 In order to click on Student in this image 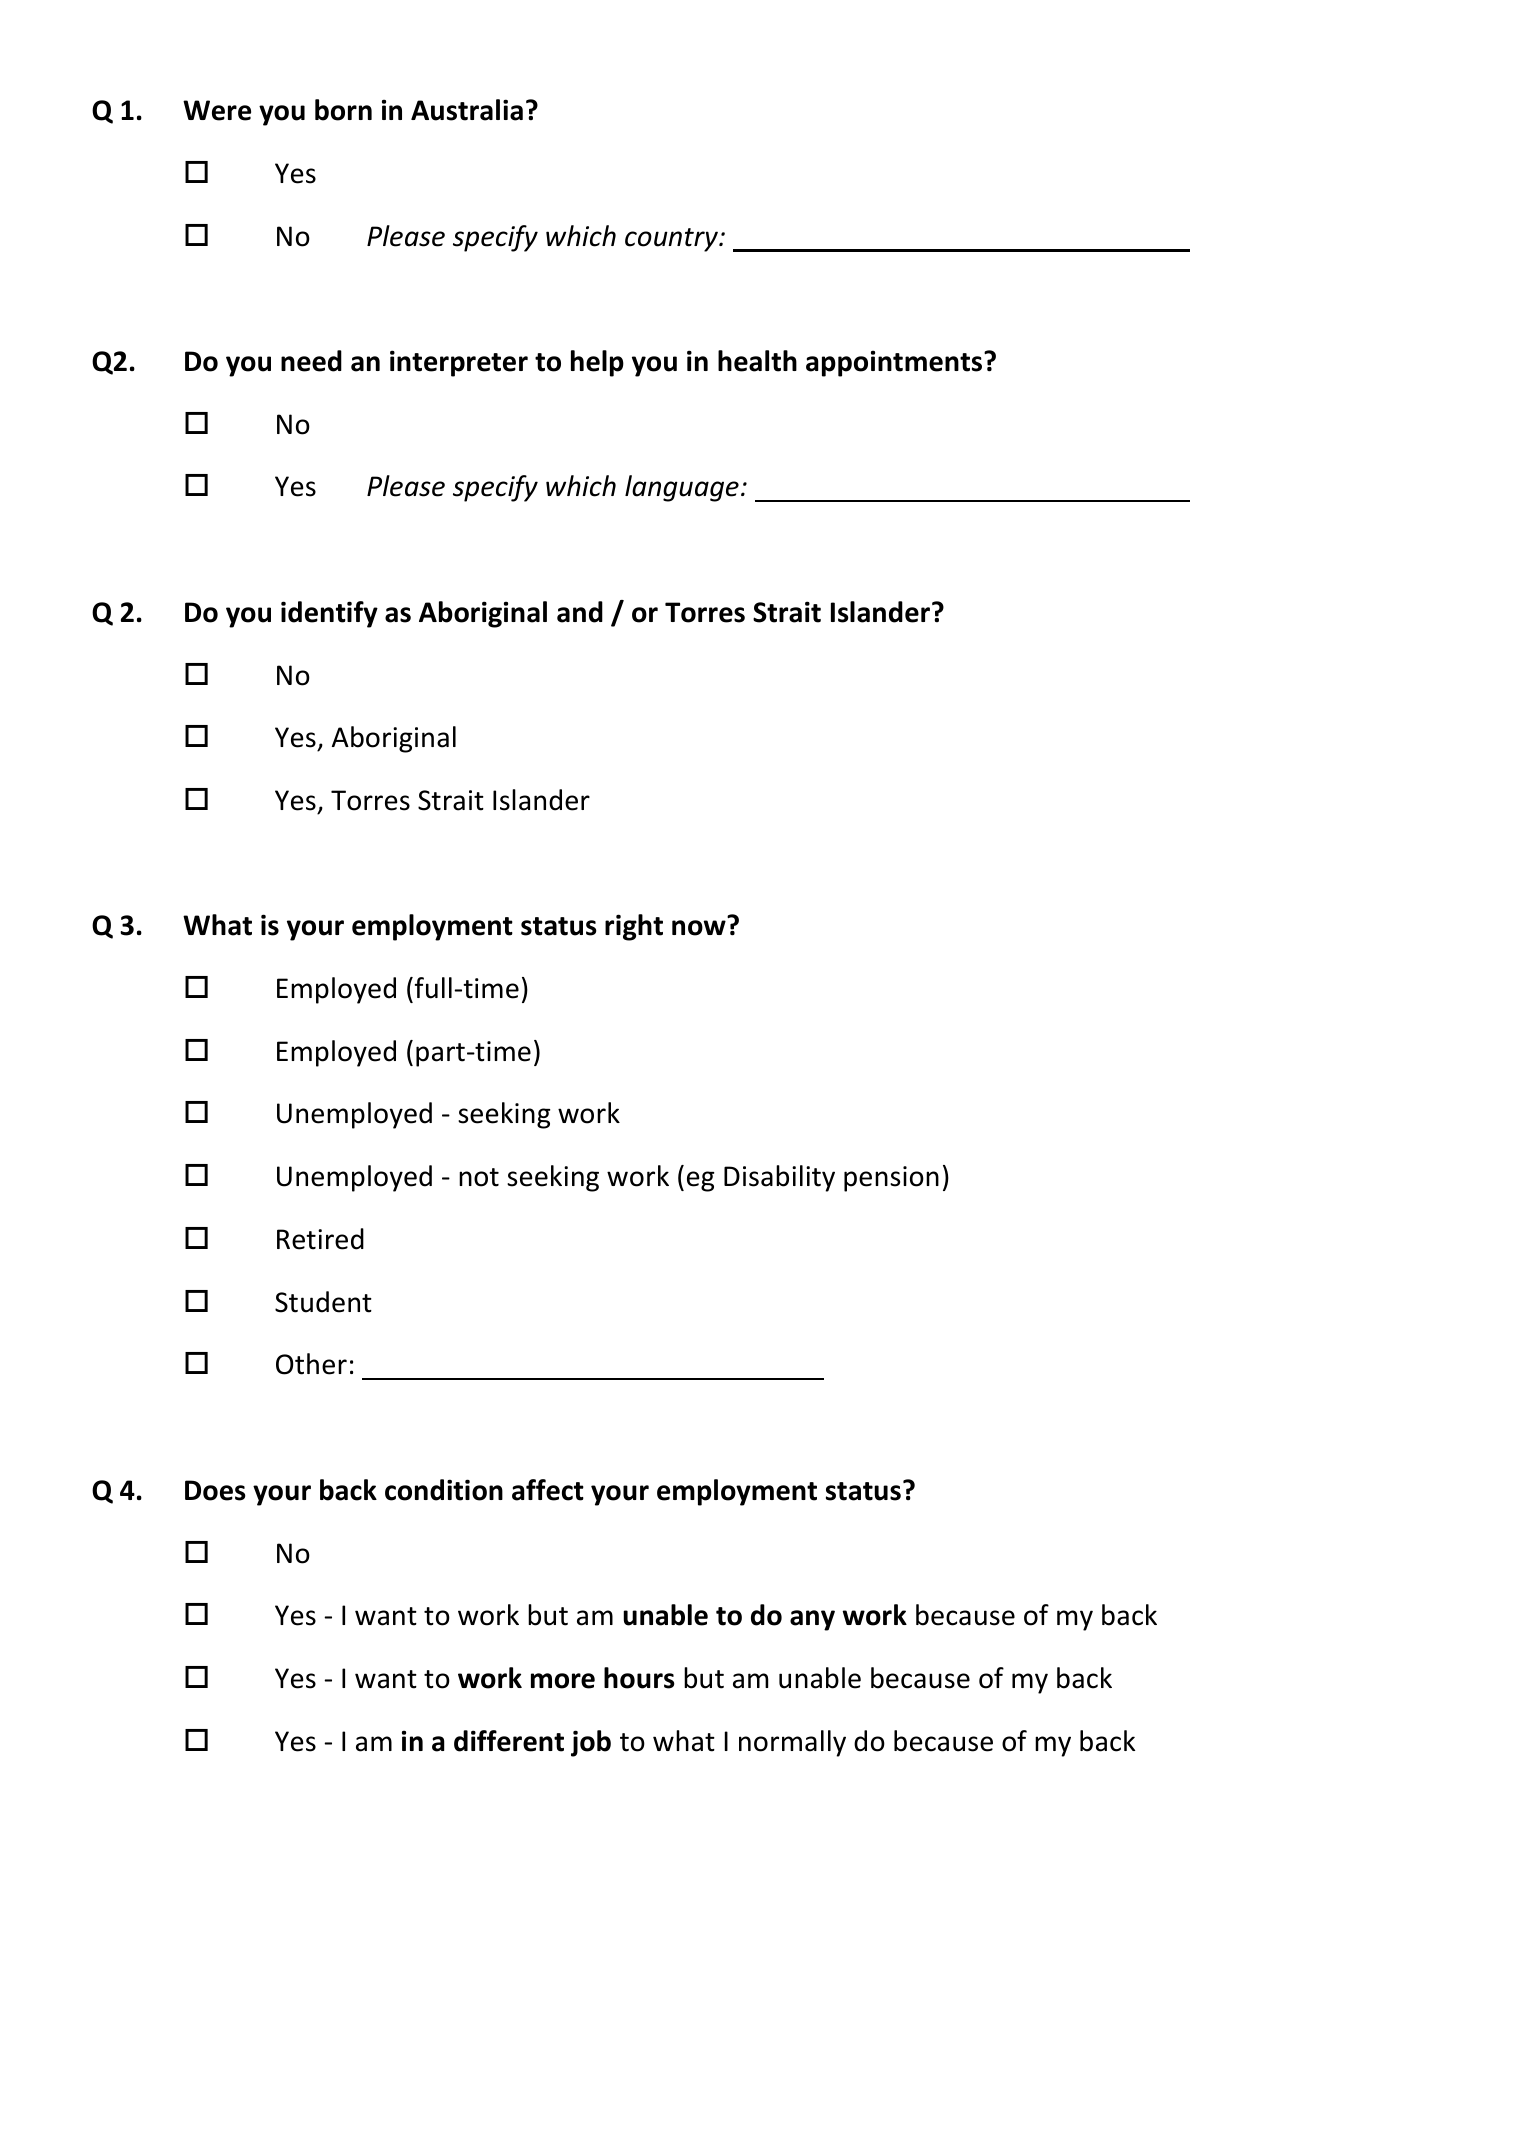, I will do `click(323, 1302)`.
